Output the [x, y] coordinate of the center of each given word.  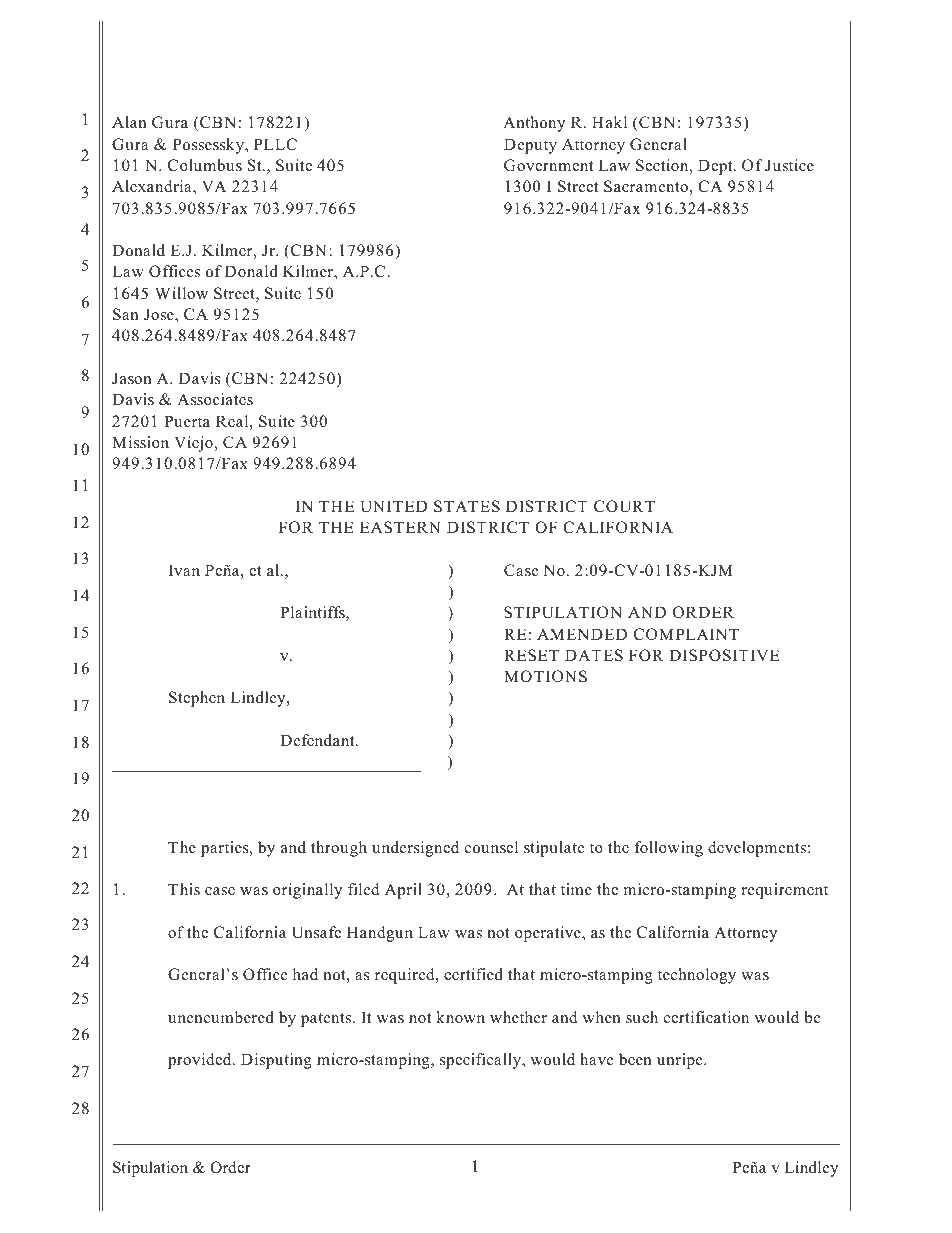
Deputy [530, 146]
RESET [531, 655]
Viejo [194, 444]
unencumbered [221, 1017]
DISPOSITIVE [724, 655]
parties [226, 849]
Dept [716, 167]
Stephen [197, 699]
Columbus [205, 165]
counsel [491, 847]
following [668, 849]
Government [548, 165]
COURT [624, 506]
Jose [160, 315]
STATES [467, 506]
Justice [789, 165]
